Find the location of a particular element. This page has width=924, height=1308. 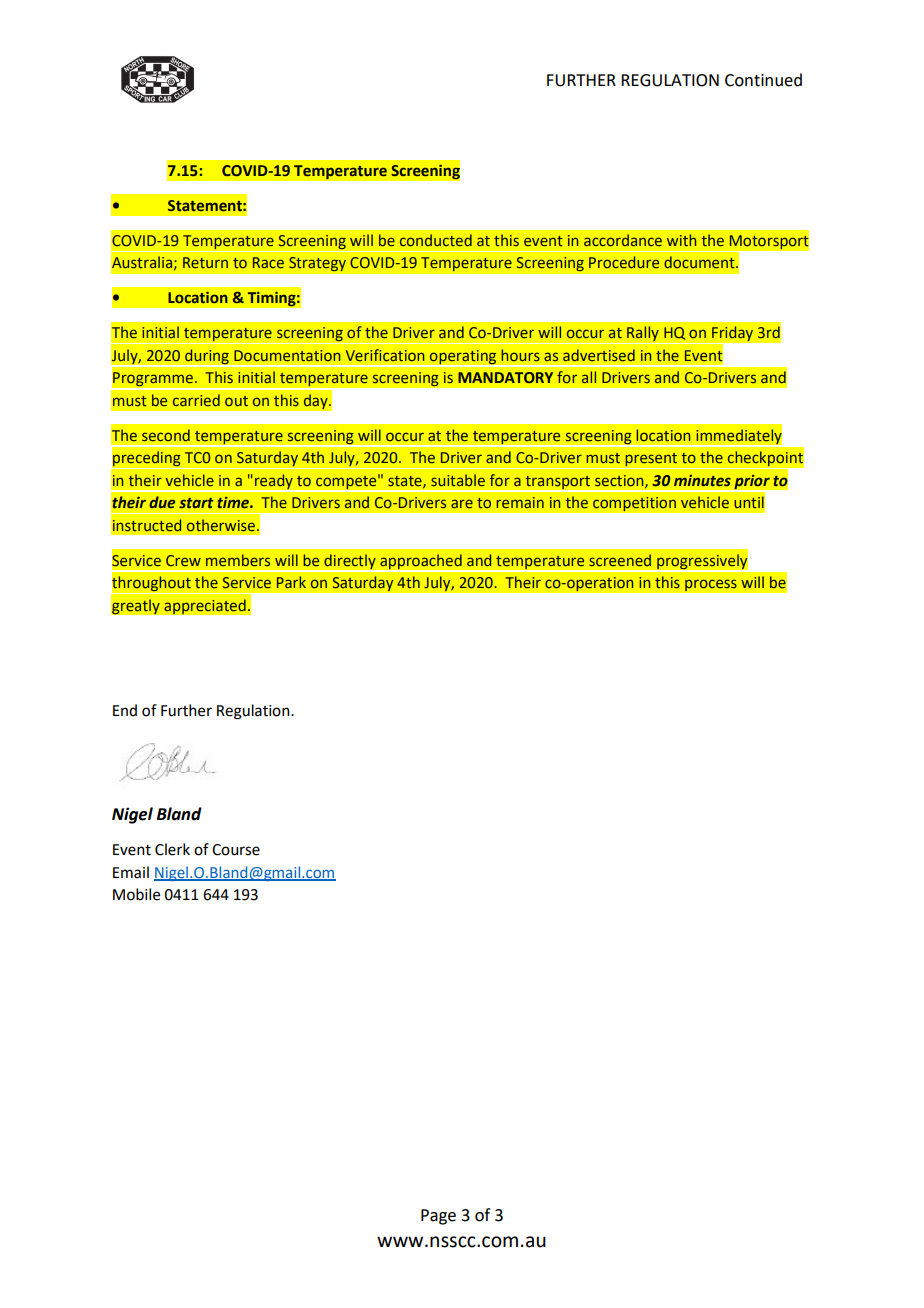

Mobile is located at coordinates (136, 894).
